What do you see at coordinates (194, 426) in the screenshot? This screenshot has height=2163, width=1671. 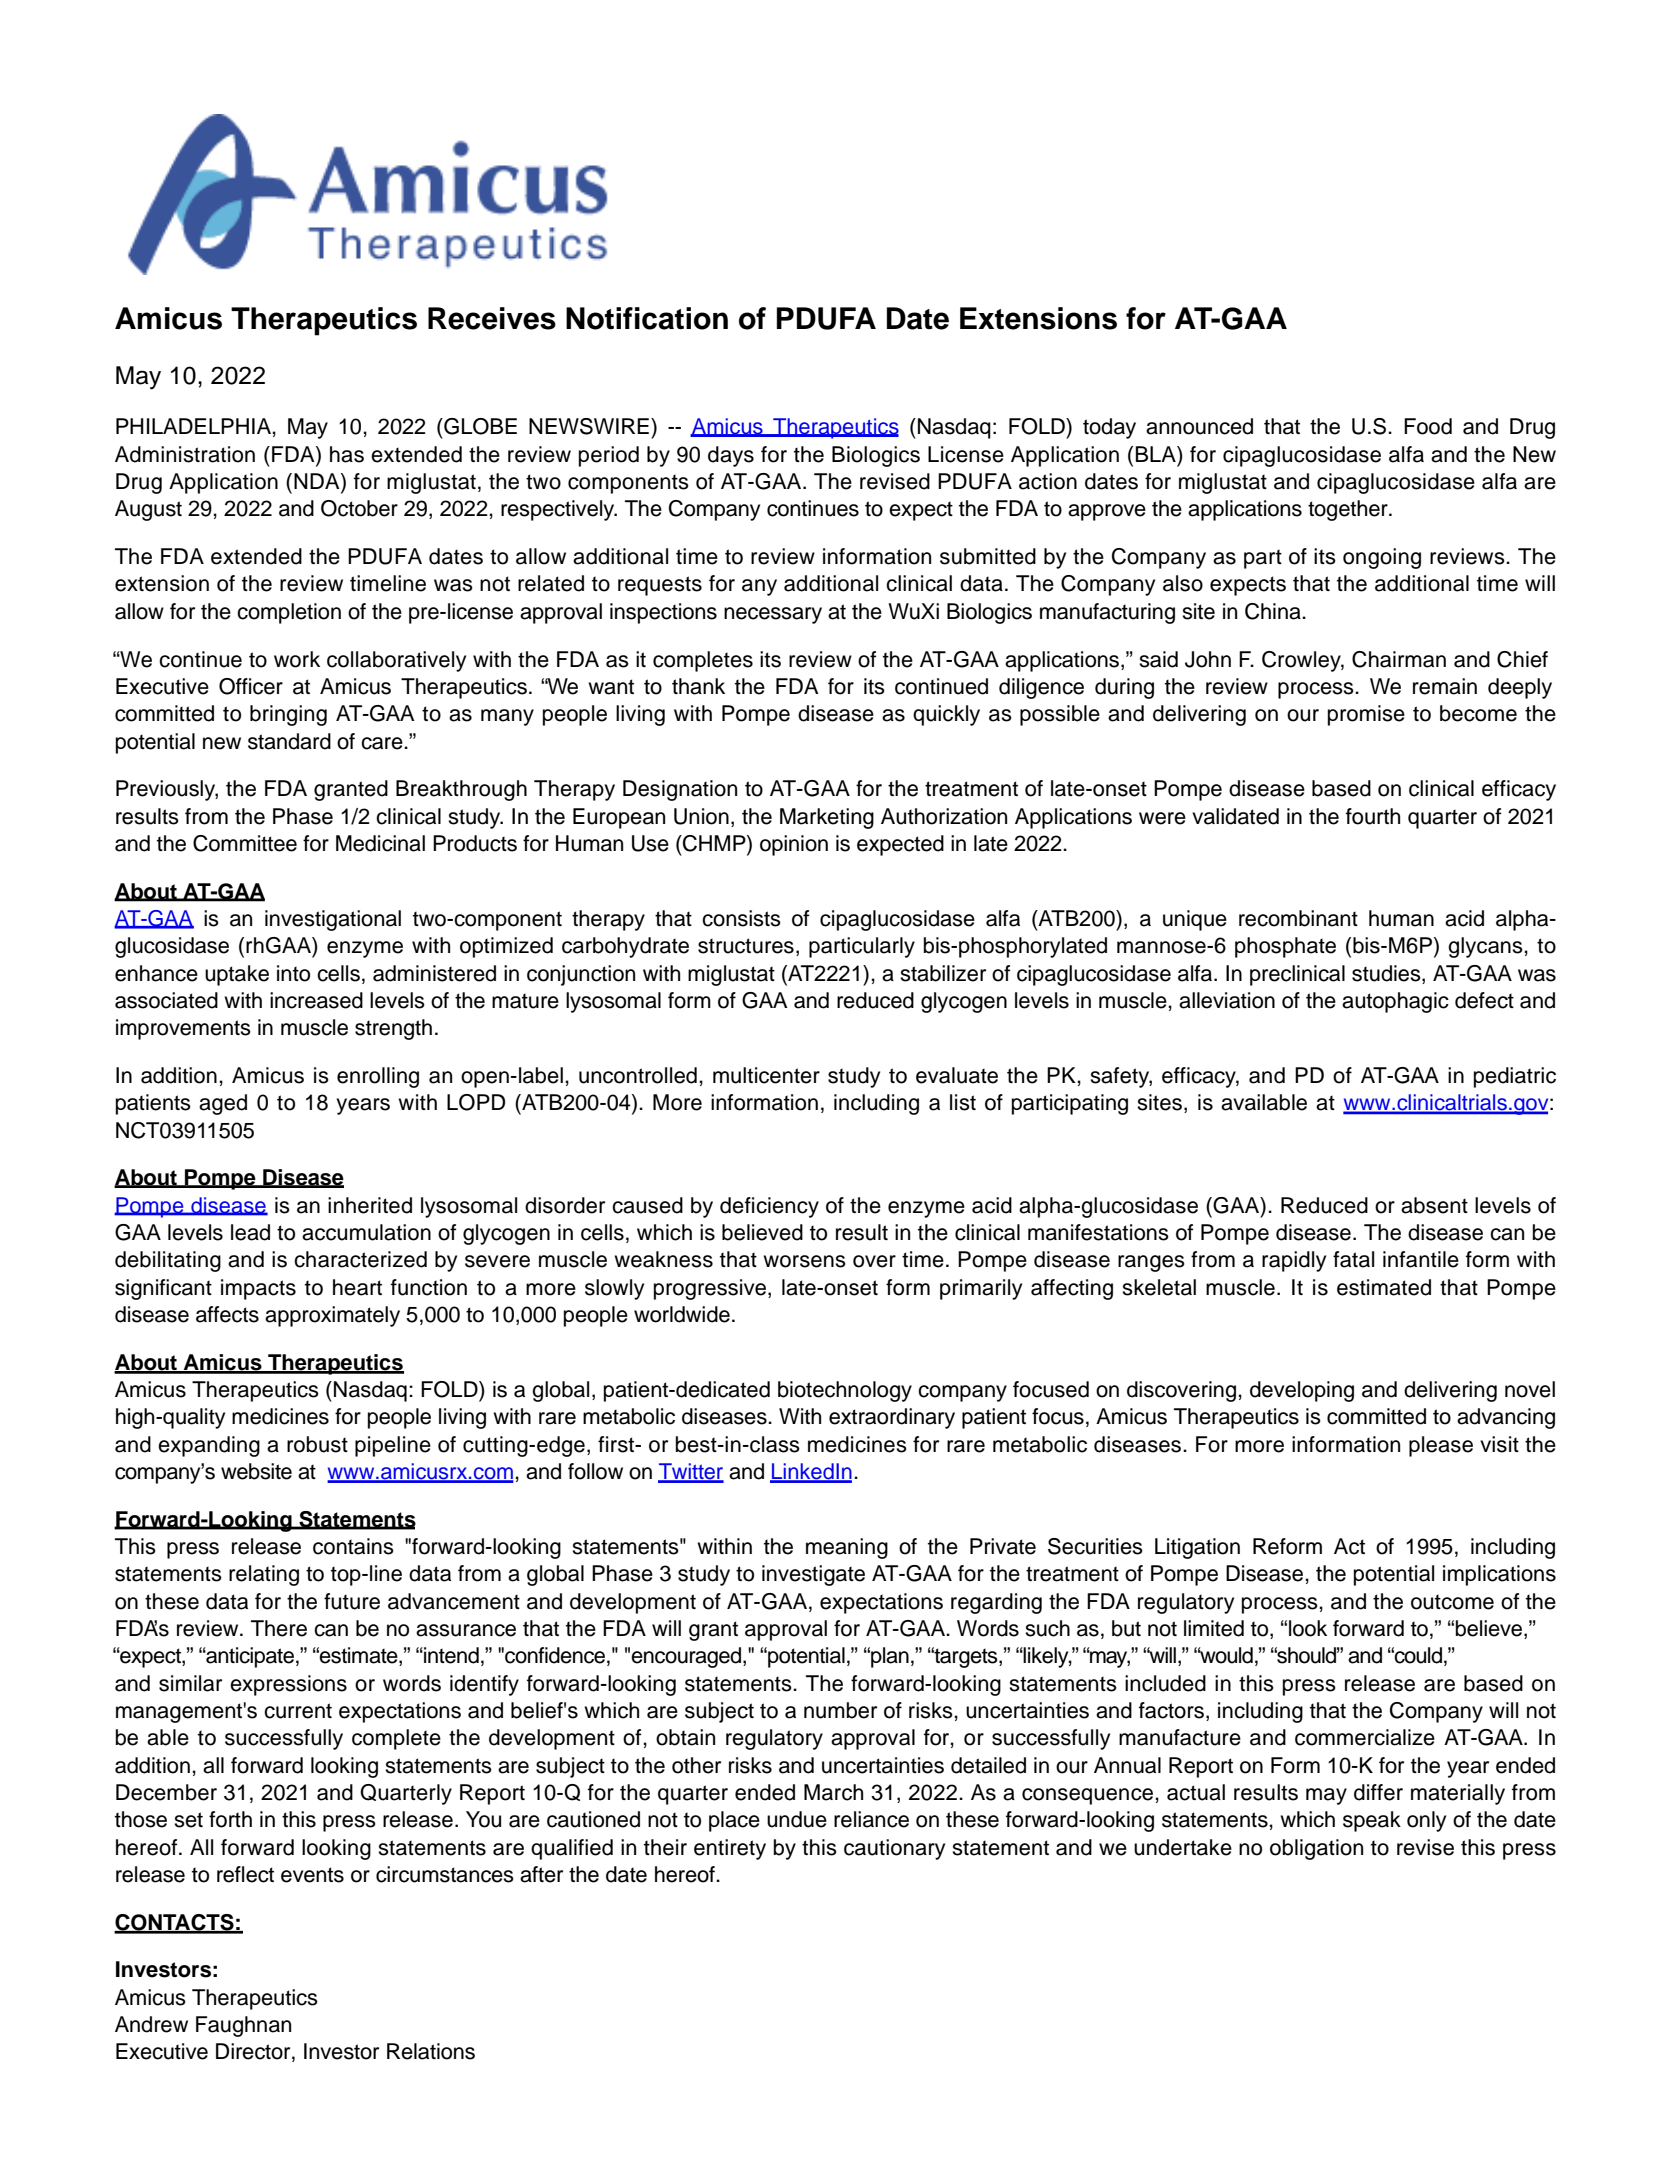 I see `PHILADELPHIA` at bounding box center [194, 426].
